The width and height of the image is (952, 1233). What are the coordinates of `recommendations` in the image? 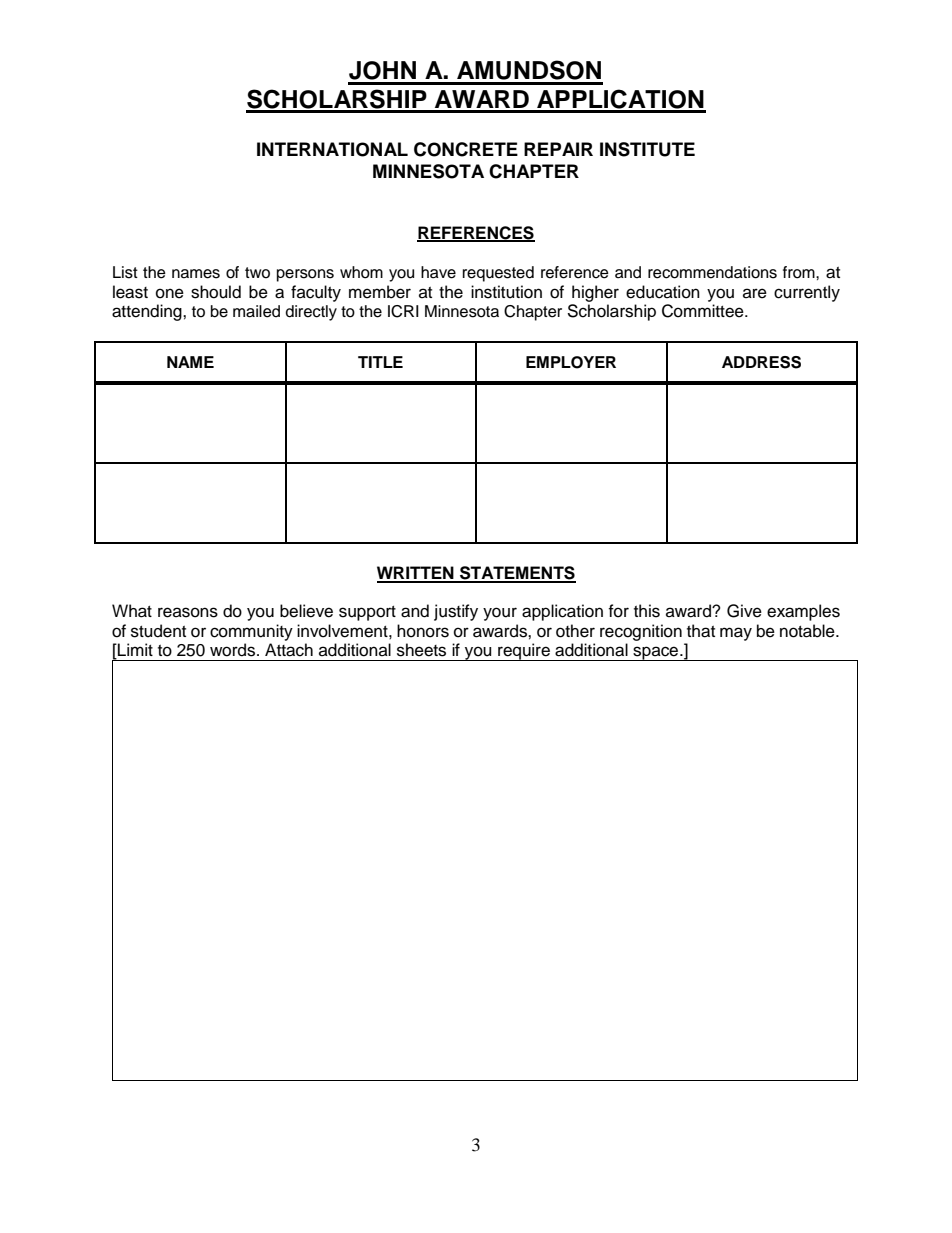 It's located at (712, 272).
